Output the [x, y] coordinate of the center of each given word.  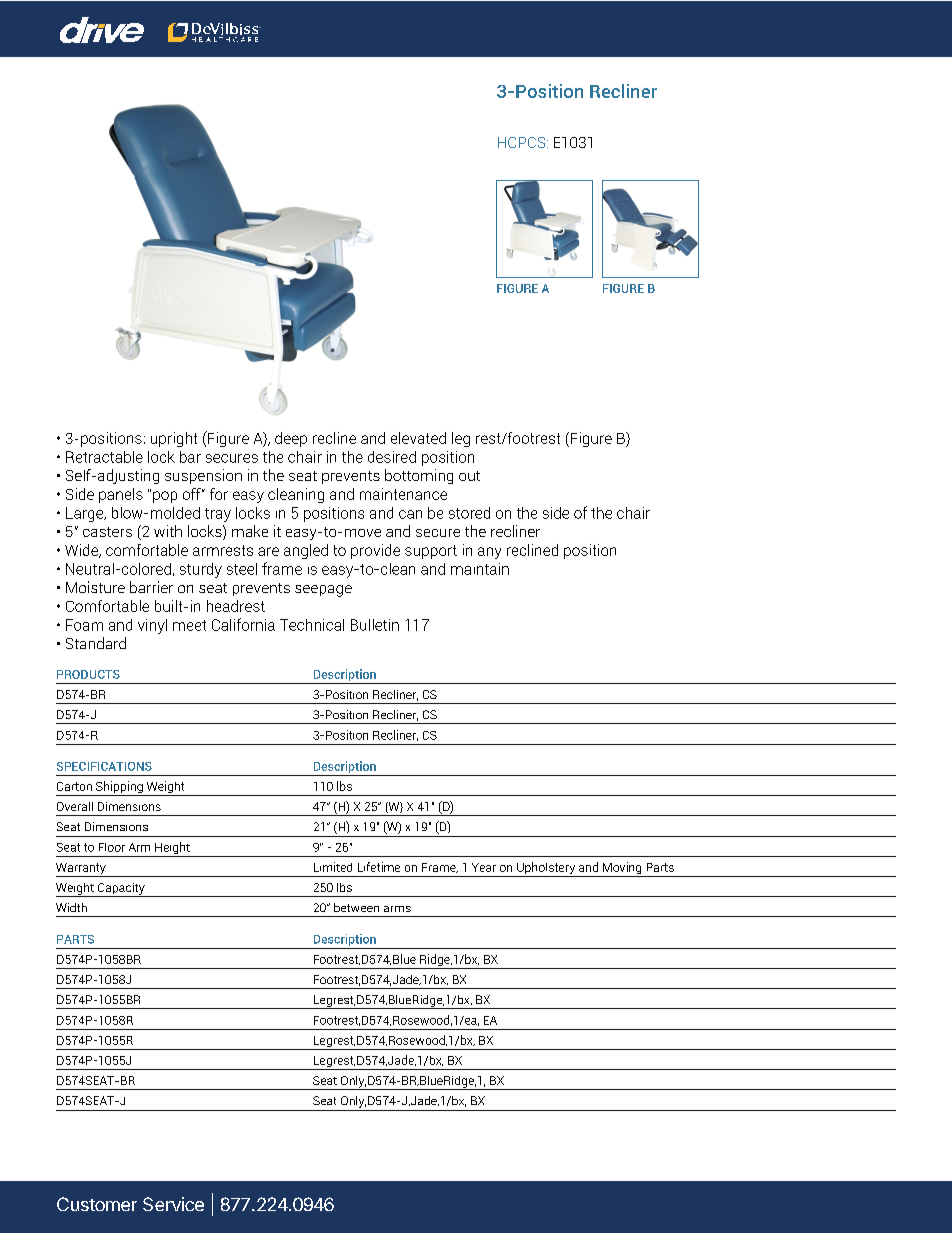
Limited [333, 867]
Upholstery [546, 869]
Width [71, 907]
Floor [112, 847]
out [469, 476]
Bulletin [375, 625]
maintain [480, 569]
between [356, 907]
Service [173, 1204]
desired [392, 457]
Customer [97, 1204]
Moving [622, 869]
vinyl [152, 626]
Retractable [104, 457]
